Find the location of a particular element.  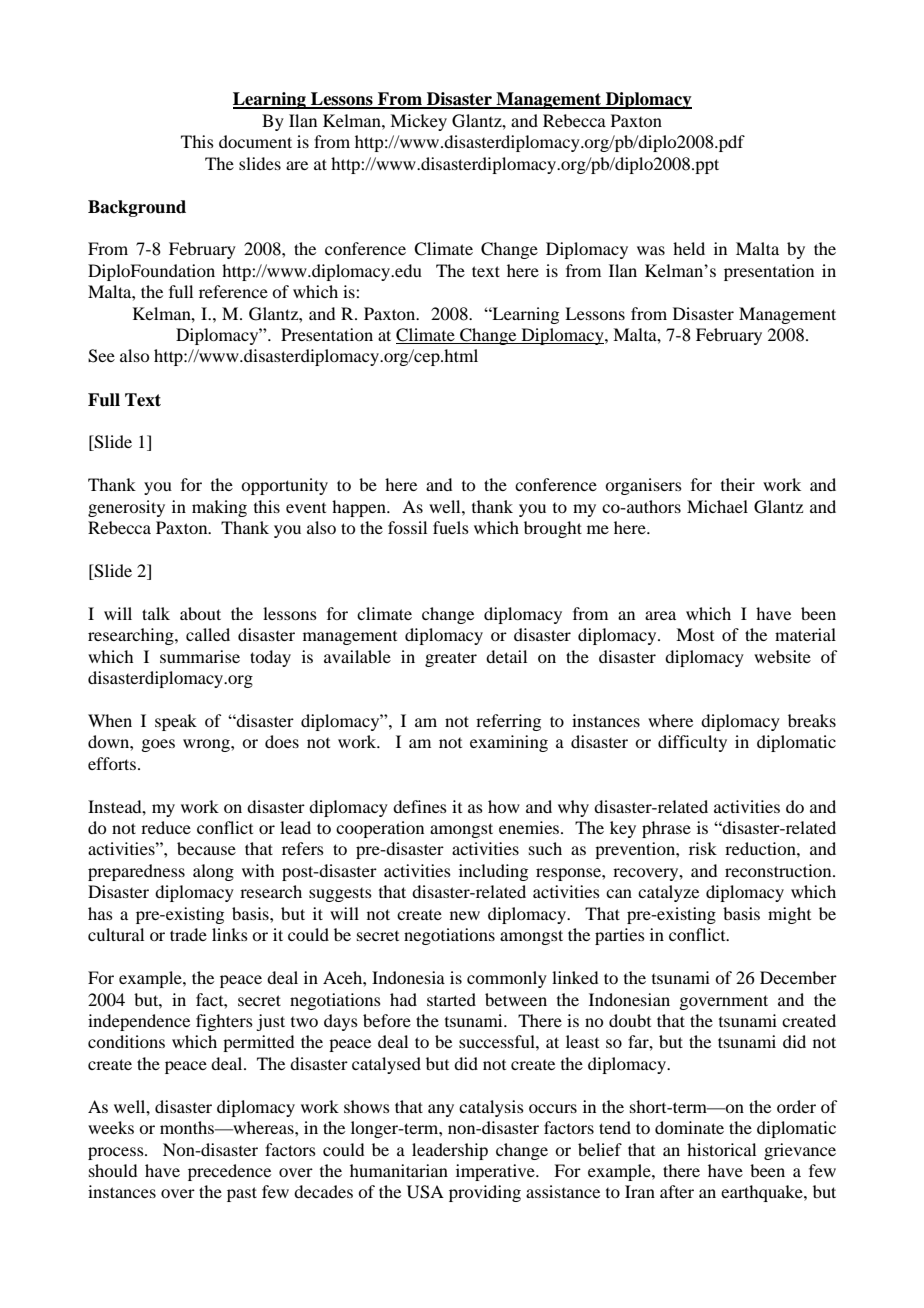

Mickey is located at coordinates (418, 122).
